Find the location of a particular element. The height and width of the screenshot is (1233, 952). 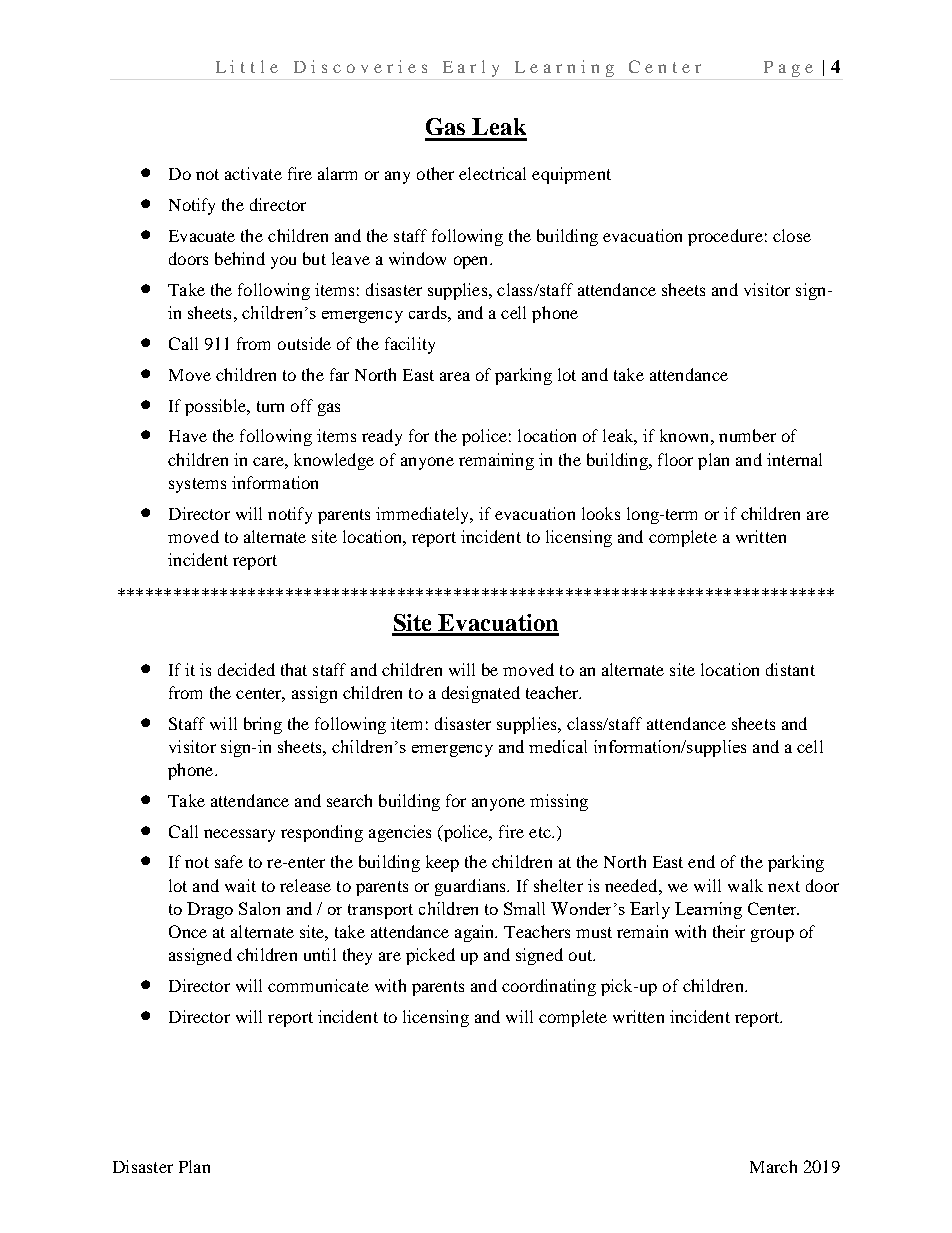

systems is located at coordinates (197, 485).
